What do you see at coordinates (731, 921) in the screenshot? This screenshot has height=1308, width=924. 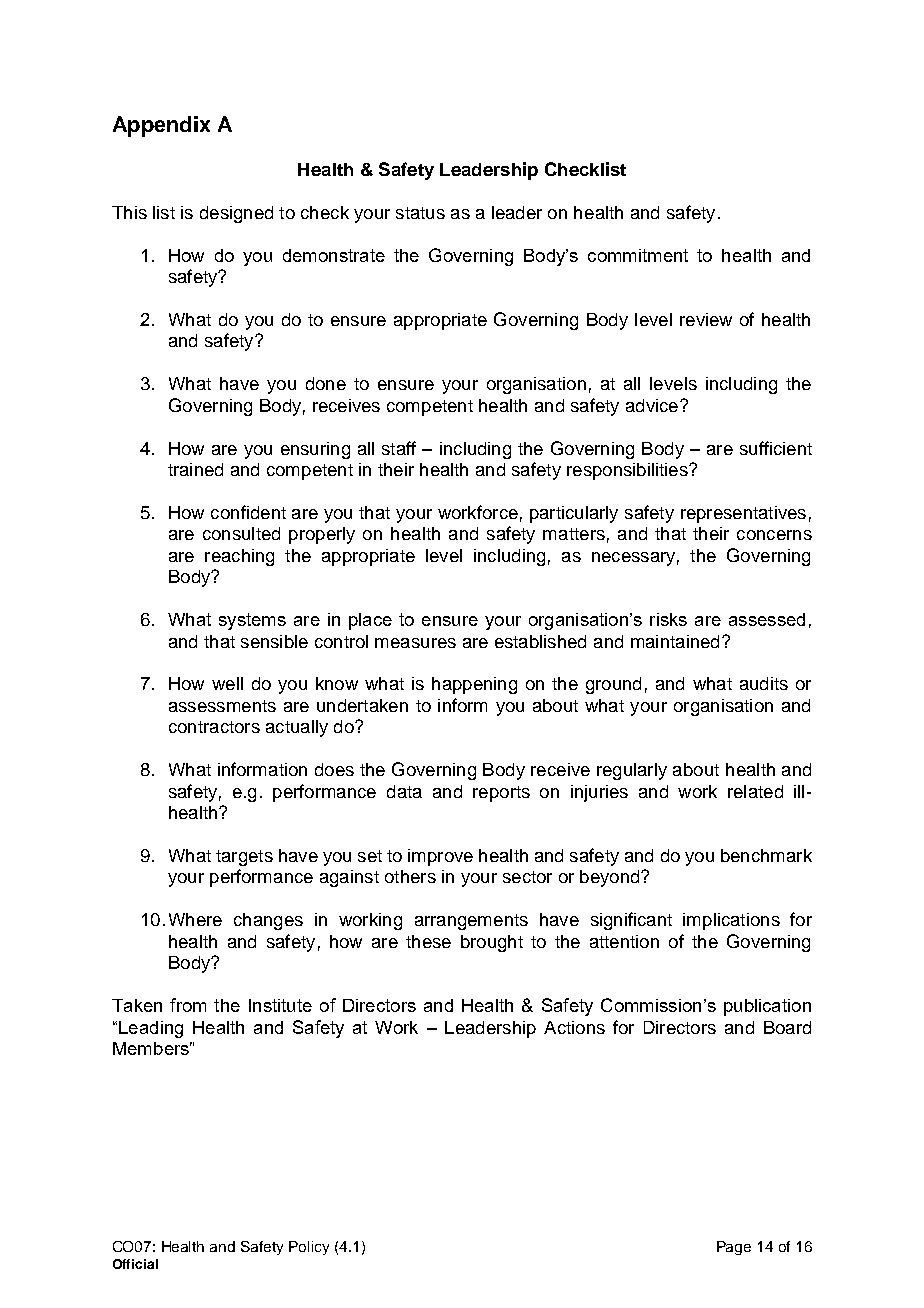 I see `implications` at bounding box center [731, 921].
